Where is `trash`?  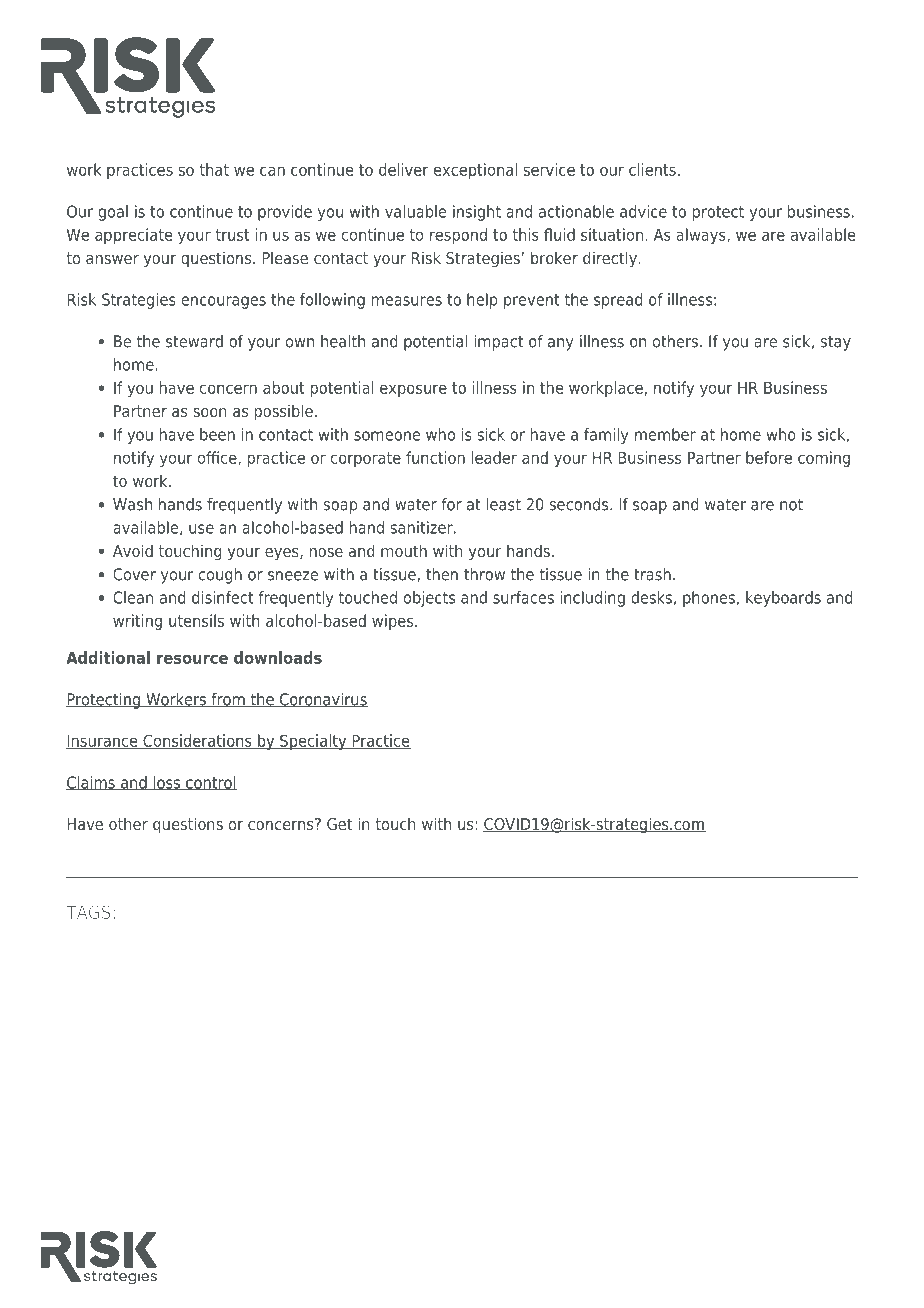
trash is located at coordinates (652, 574).
